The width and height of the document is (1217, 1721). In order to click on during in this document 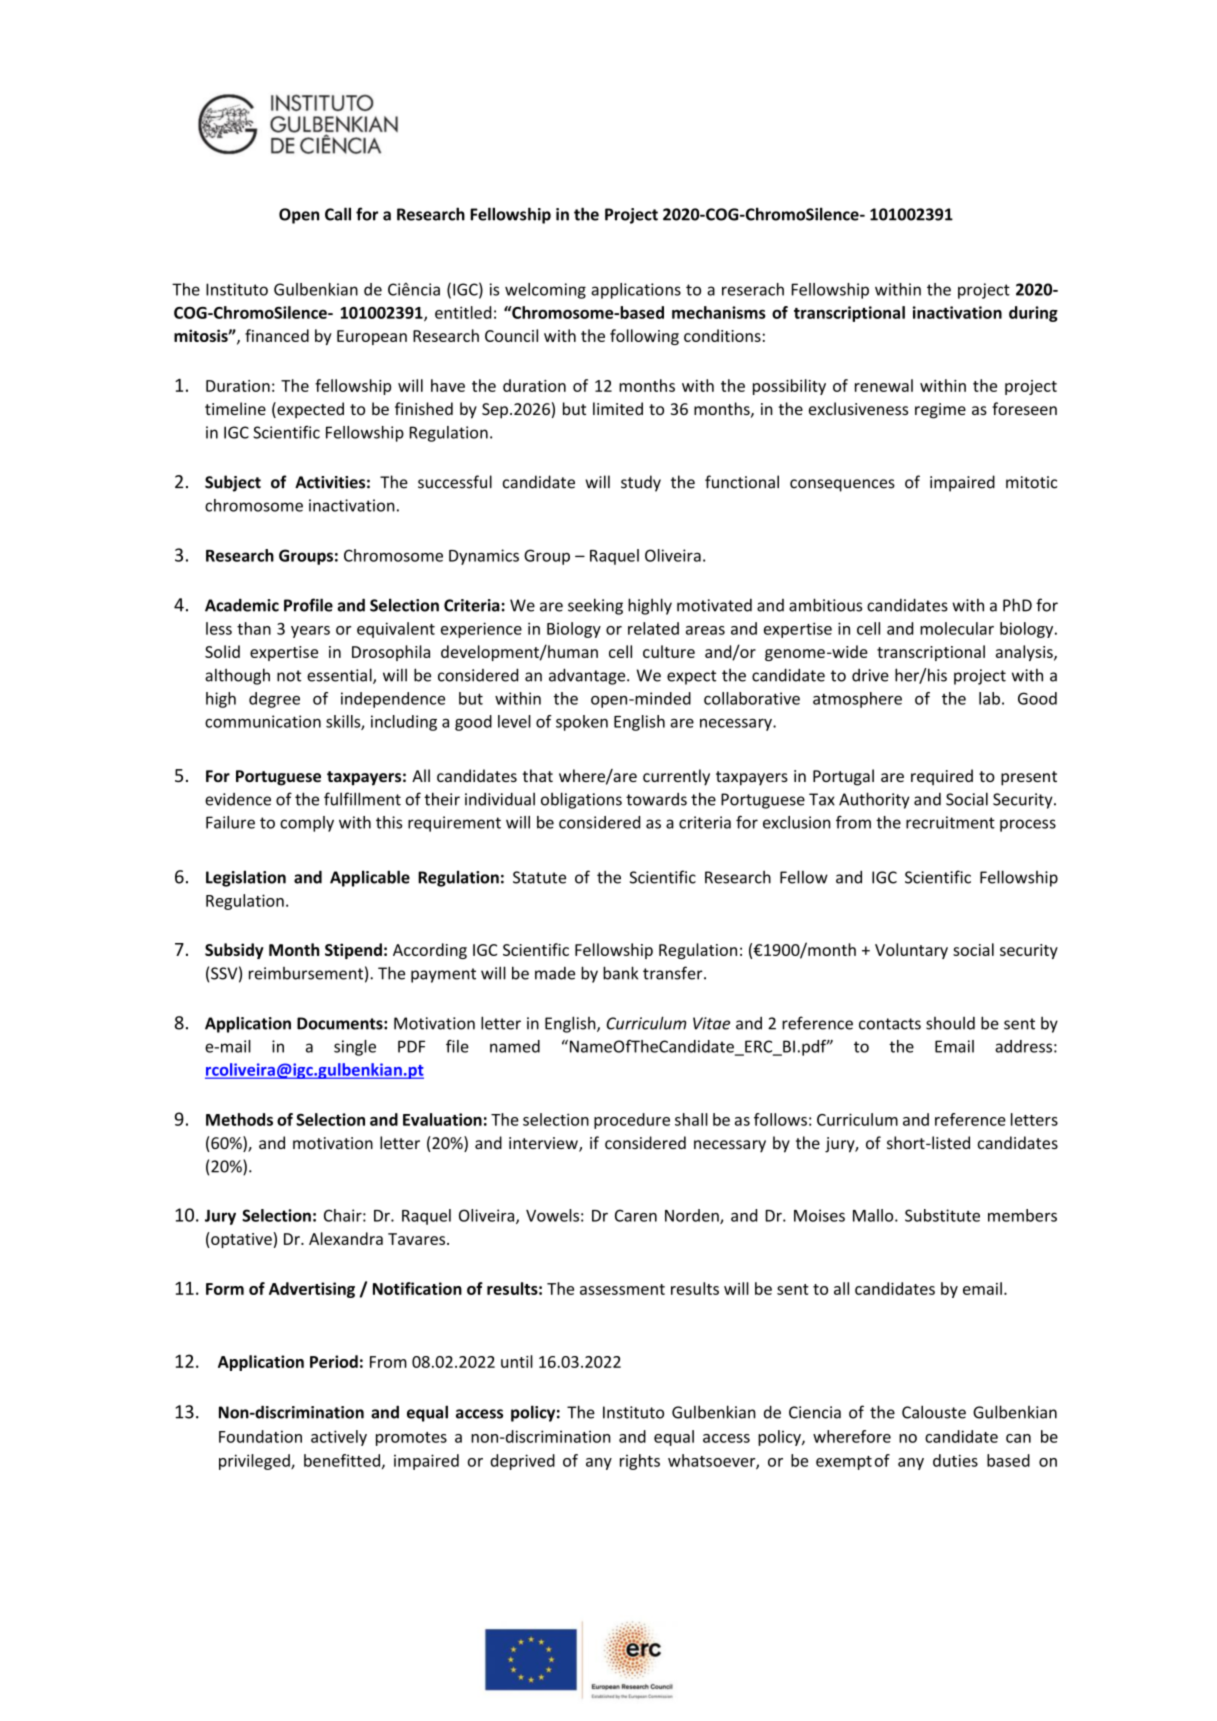, I will do `click(1033, 314)`.
